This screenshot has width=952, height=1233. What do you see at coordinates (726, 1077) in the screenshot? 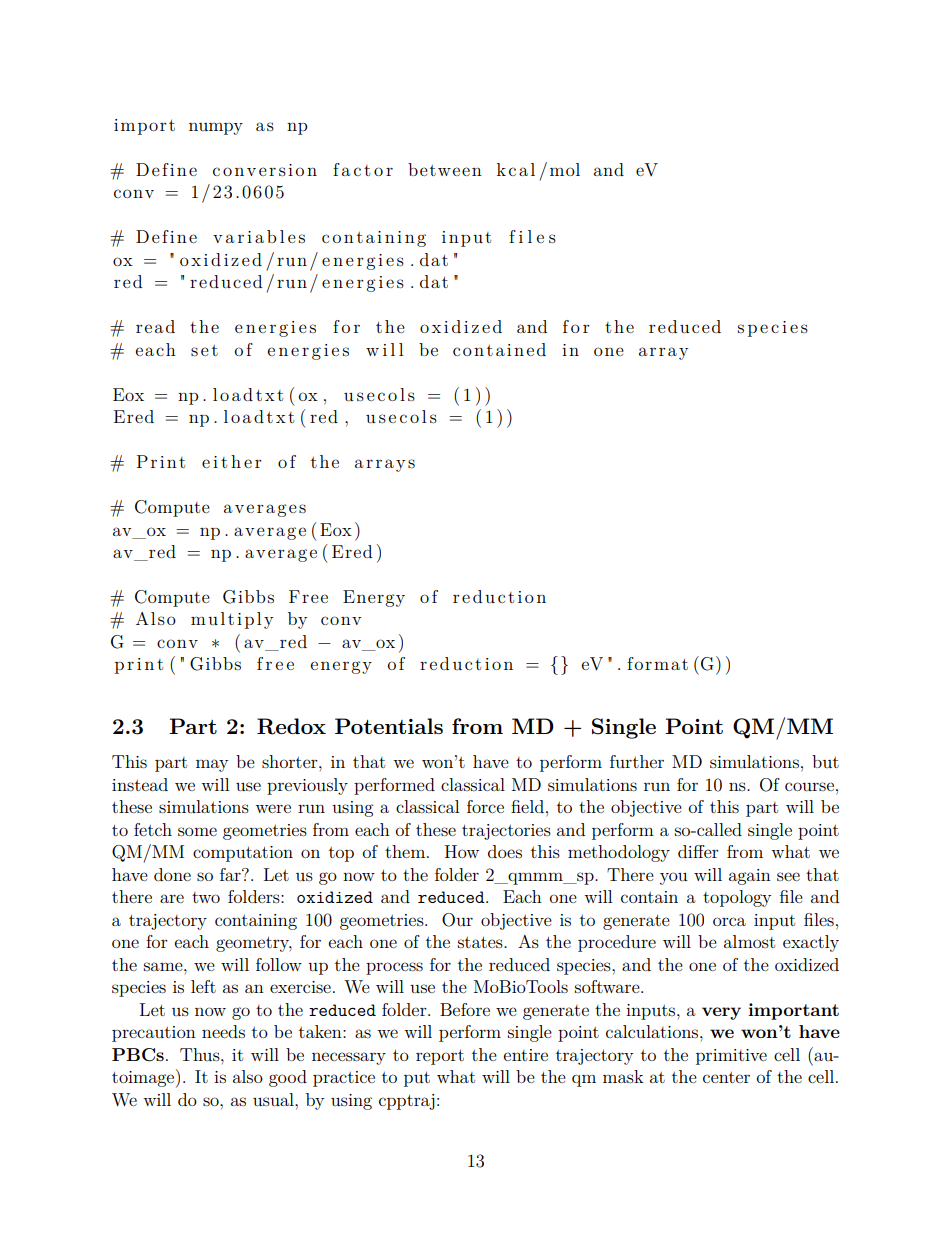
I see `center` at bounding box center [726, 1077].
